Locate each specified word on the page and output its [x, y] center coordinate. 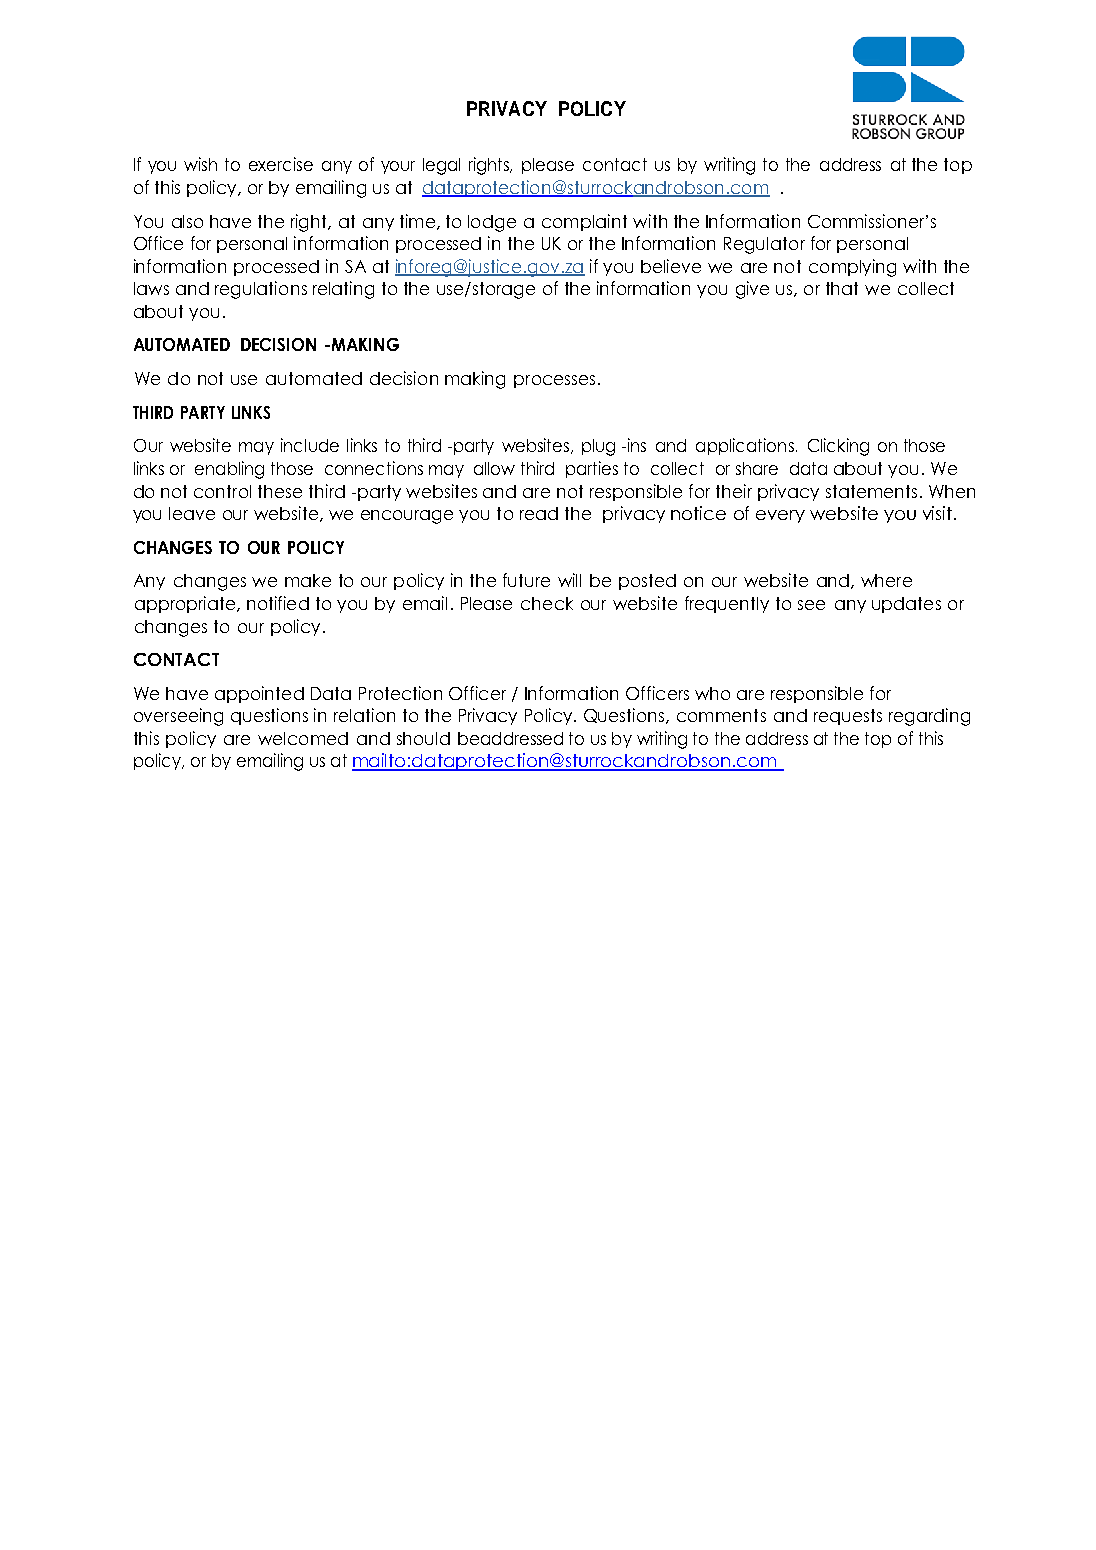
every [780, 516]
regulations [261, 290]
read [539, 513]
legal [441, 166]
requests [848, 717]
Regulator [764, 245]
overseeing [178, 717]
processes [554, 381]
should [423, 738]
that [842, 288]
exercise [281, 164]
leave [192, 513]
